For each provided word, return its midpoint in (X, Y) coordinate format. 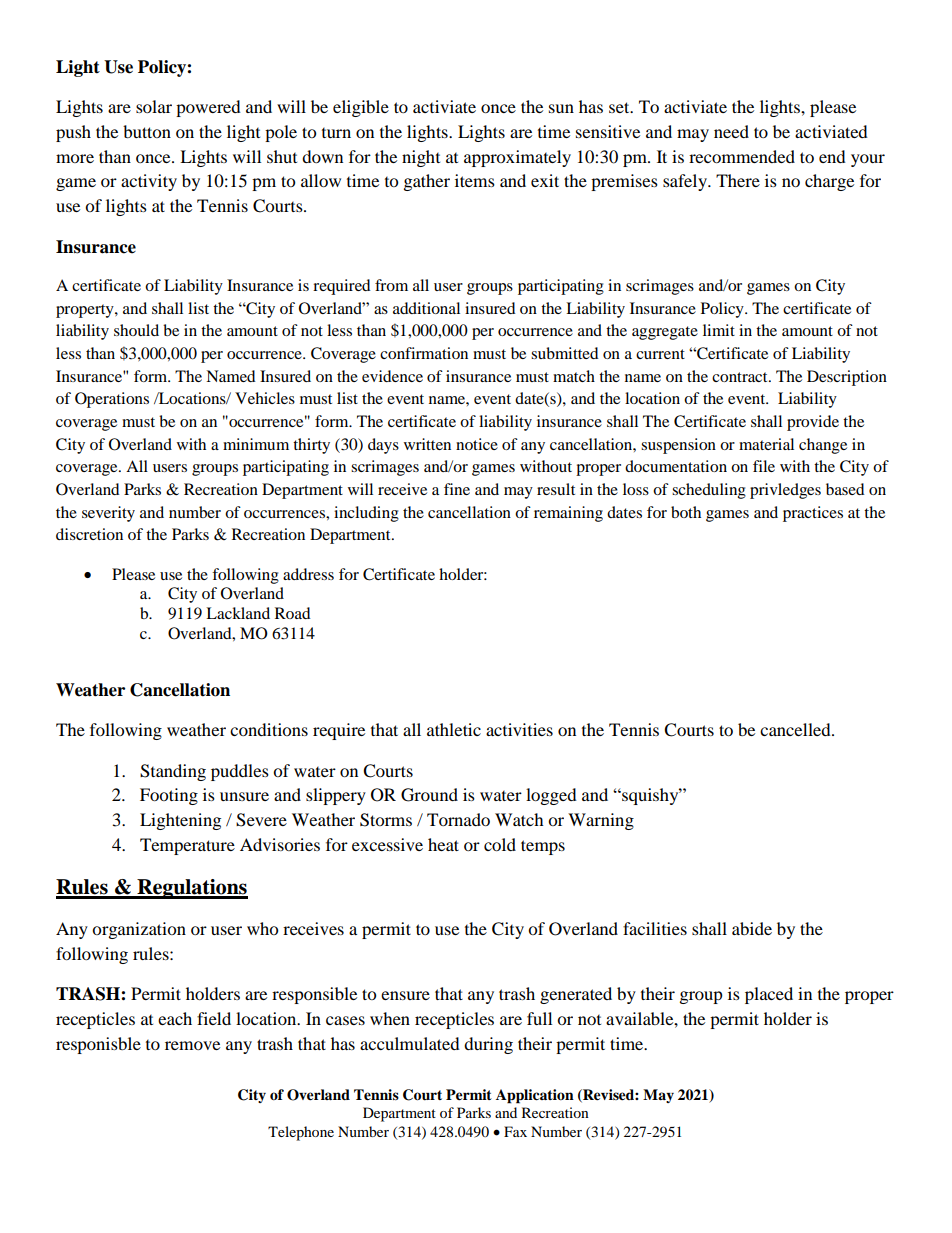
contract (741, 377)
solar (154, 106)
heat (443, 844)
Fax (515, 1131)
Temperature (187, 846)
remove (192, 1045)
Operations (112, 400)
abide (752, 928)
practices (813, 514)
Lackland (238, 613)
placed (769, 995)
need (731, 131)
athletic (454, 729)
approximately (517, 158)
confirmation (424, 353)
